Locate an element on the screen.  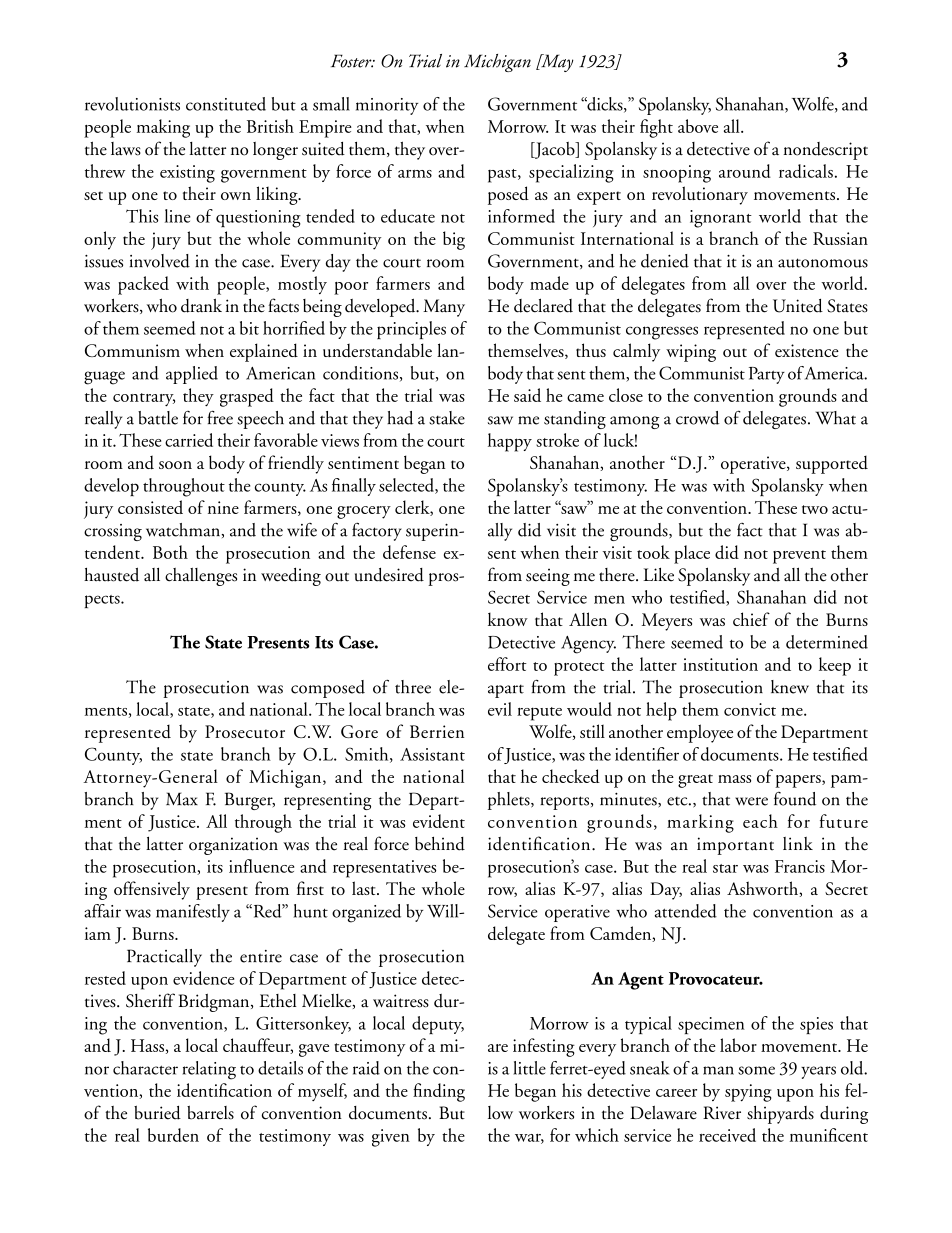
chief is located at coordinates (751, 619).
